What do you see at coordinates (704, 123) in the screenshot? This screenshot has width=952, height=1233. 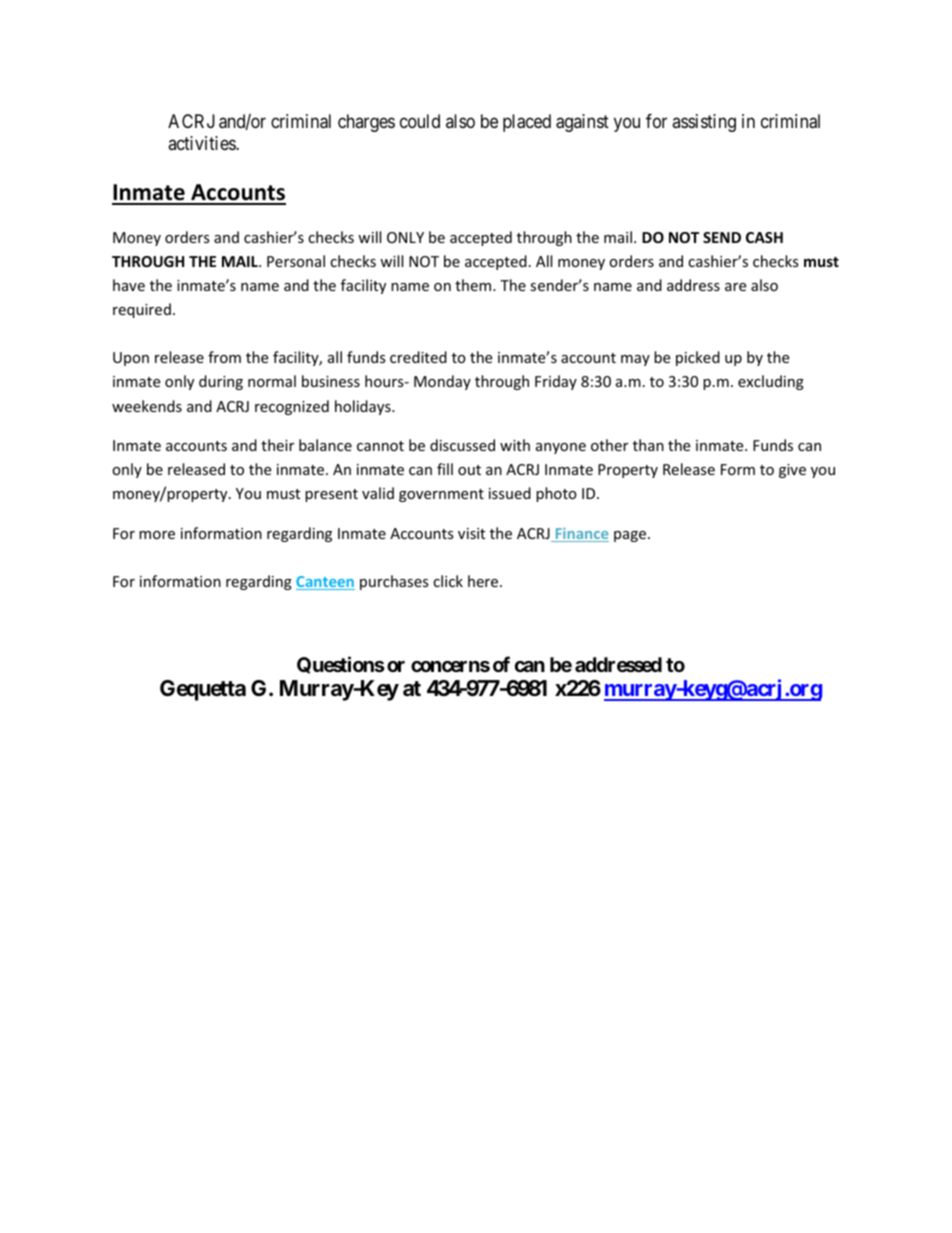 I see `assisting` at bounding box center [704, 123].
